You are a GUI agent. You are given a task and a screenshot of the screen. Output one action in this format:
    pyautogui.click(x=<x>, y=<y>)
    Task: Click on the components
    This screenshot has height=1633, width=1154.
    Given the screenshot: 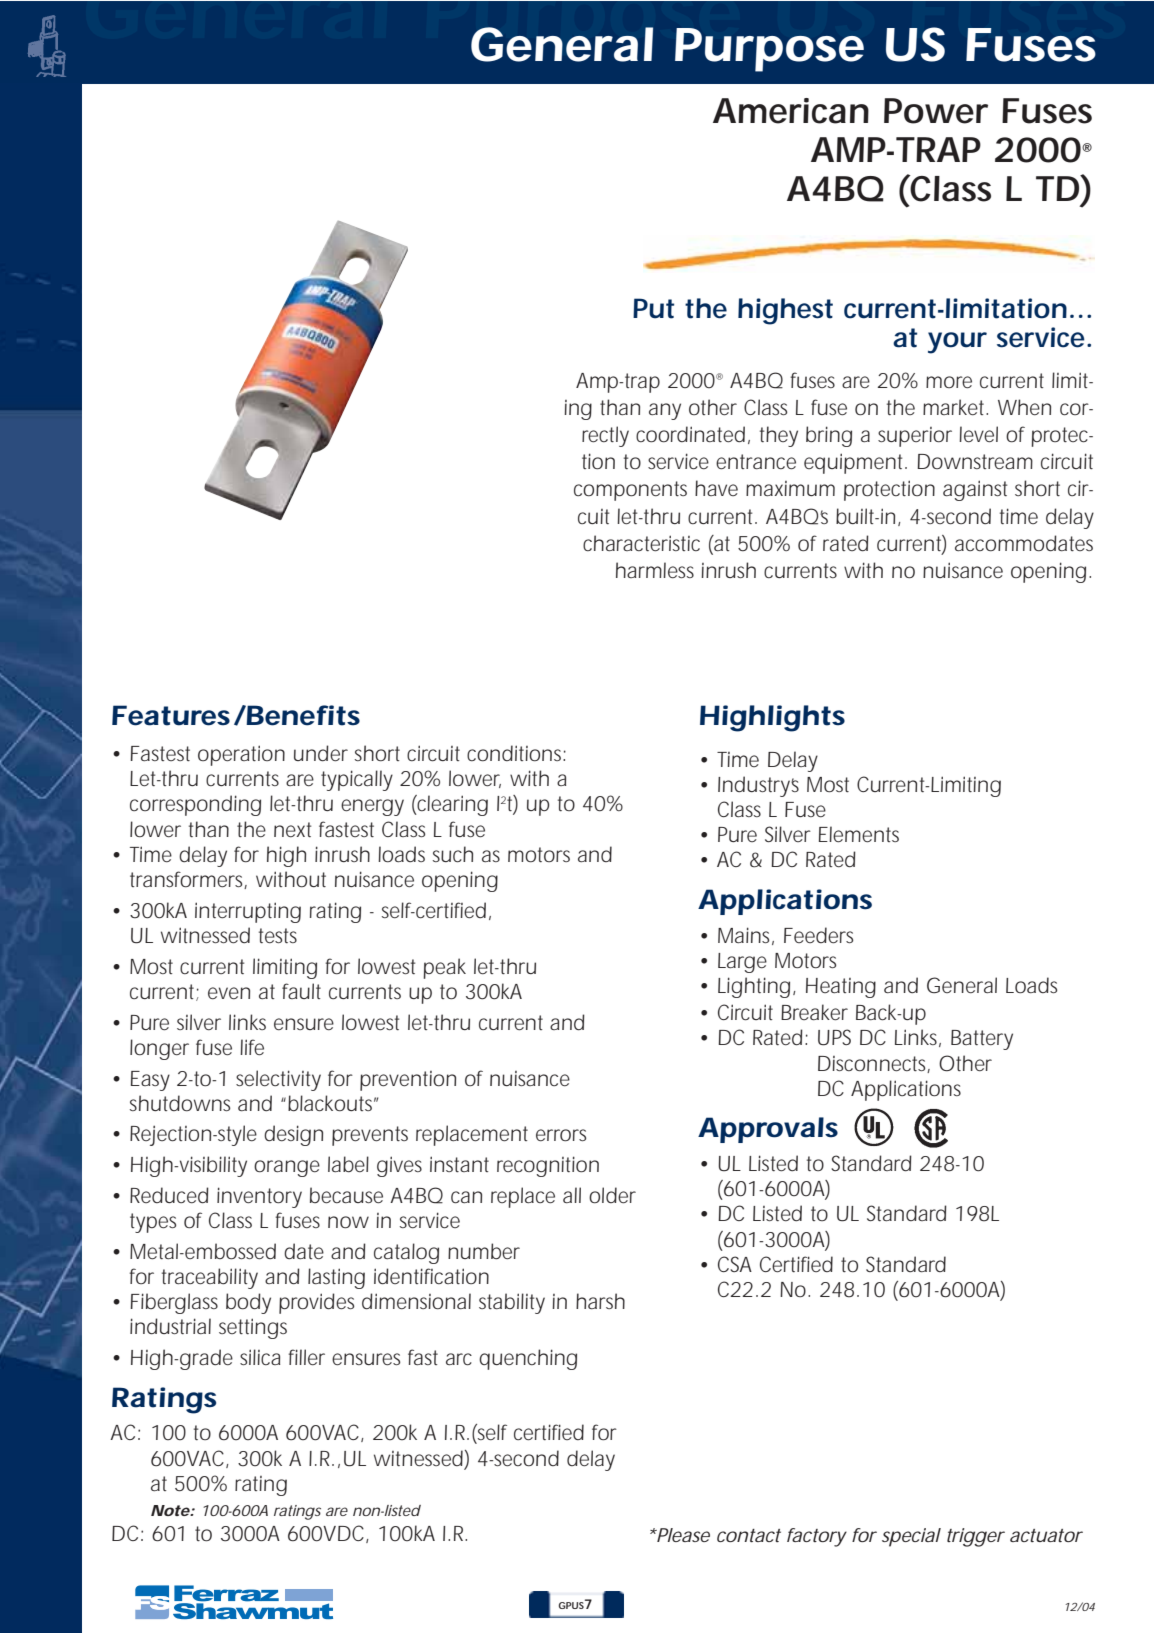 What is the action you would take?
    pyautogui.click(x=630, y=491)
